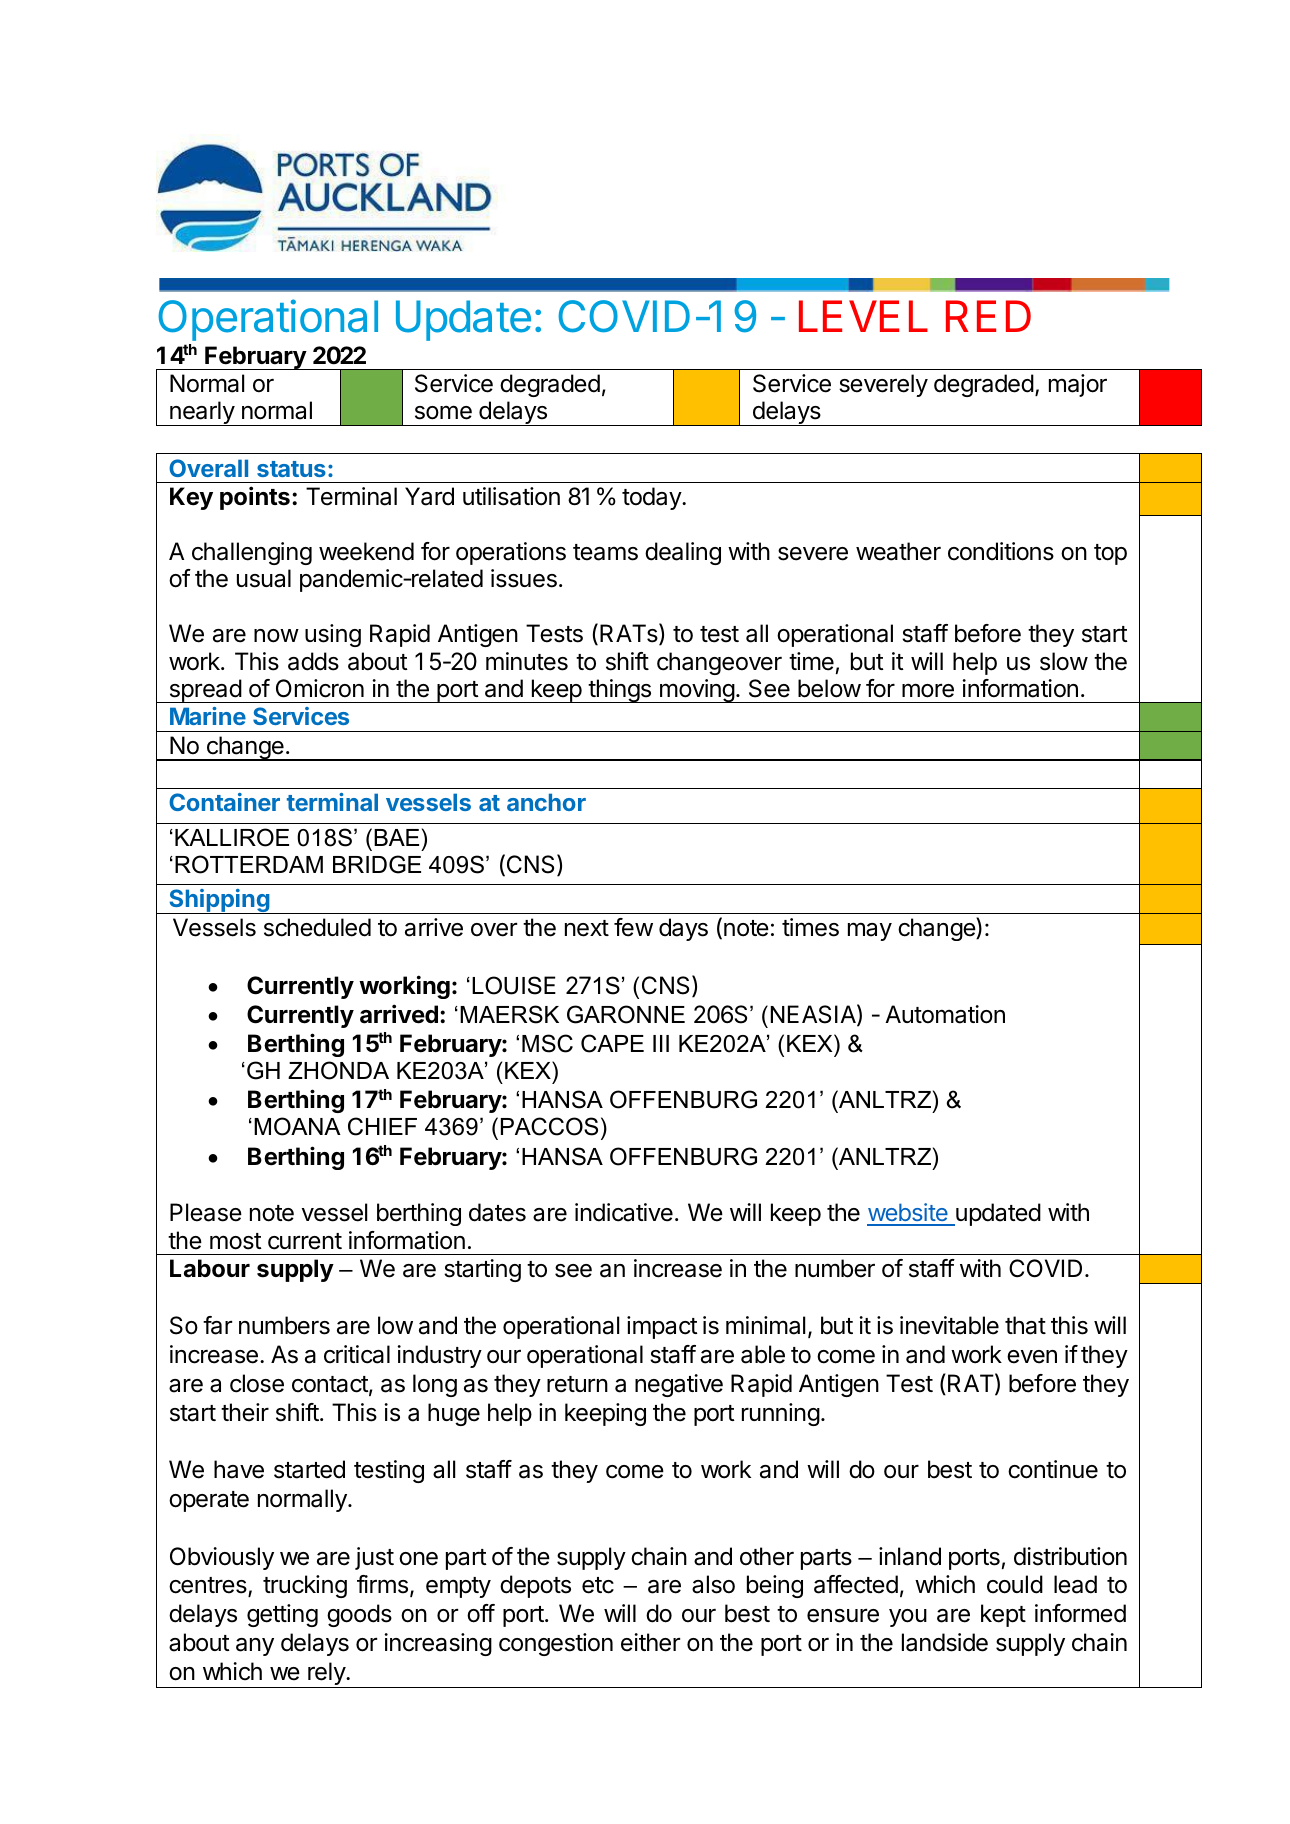 This image has height=1824, width=1290. Describe the element at coordinates (282, 1615) in the image. I see `getting` at that location.
